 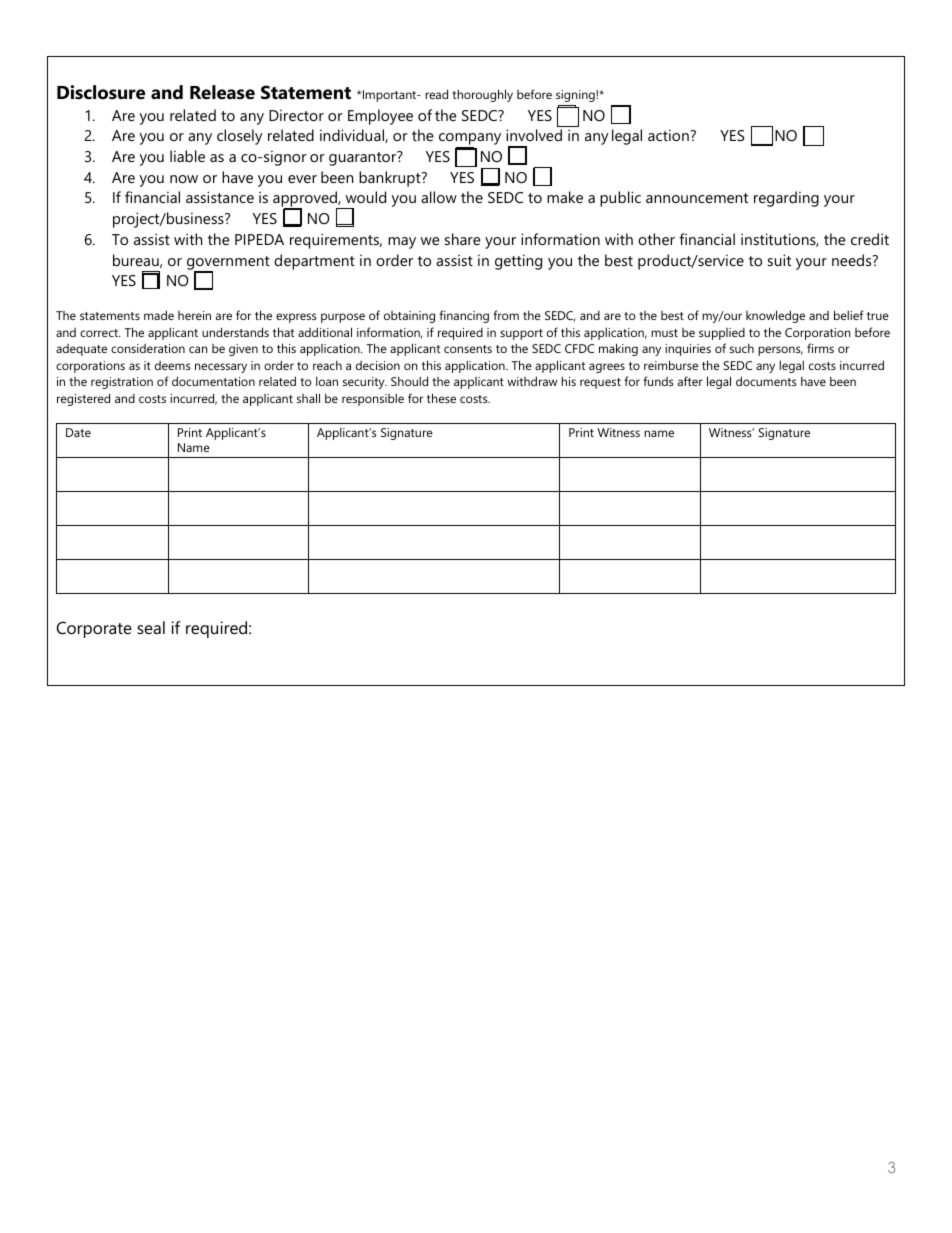 I want to click on government, so click(x=228, y=264).
